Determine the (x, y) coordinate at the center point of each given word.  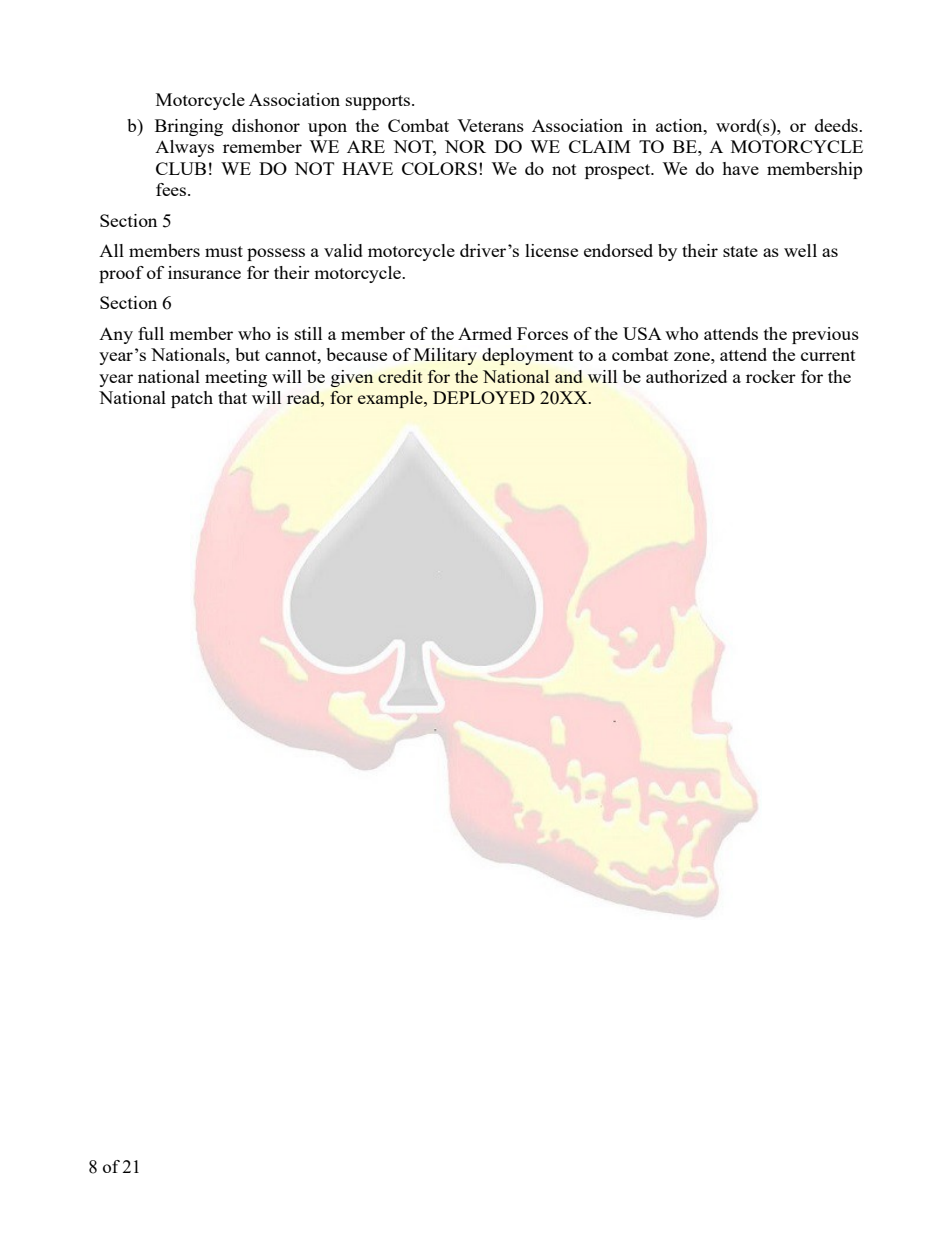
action (680, 125)
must (224, 251)
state (740, 251)
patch (192, 399)
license (551, 250)
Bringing (189, 127)
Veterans (490, 125)
